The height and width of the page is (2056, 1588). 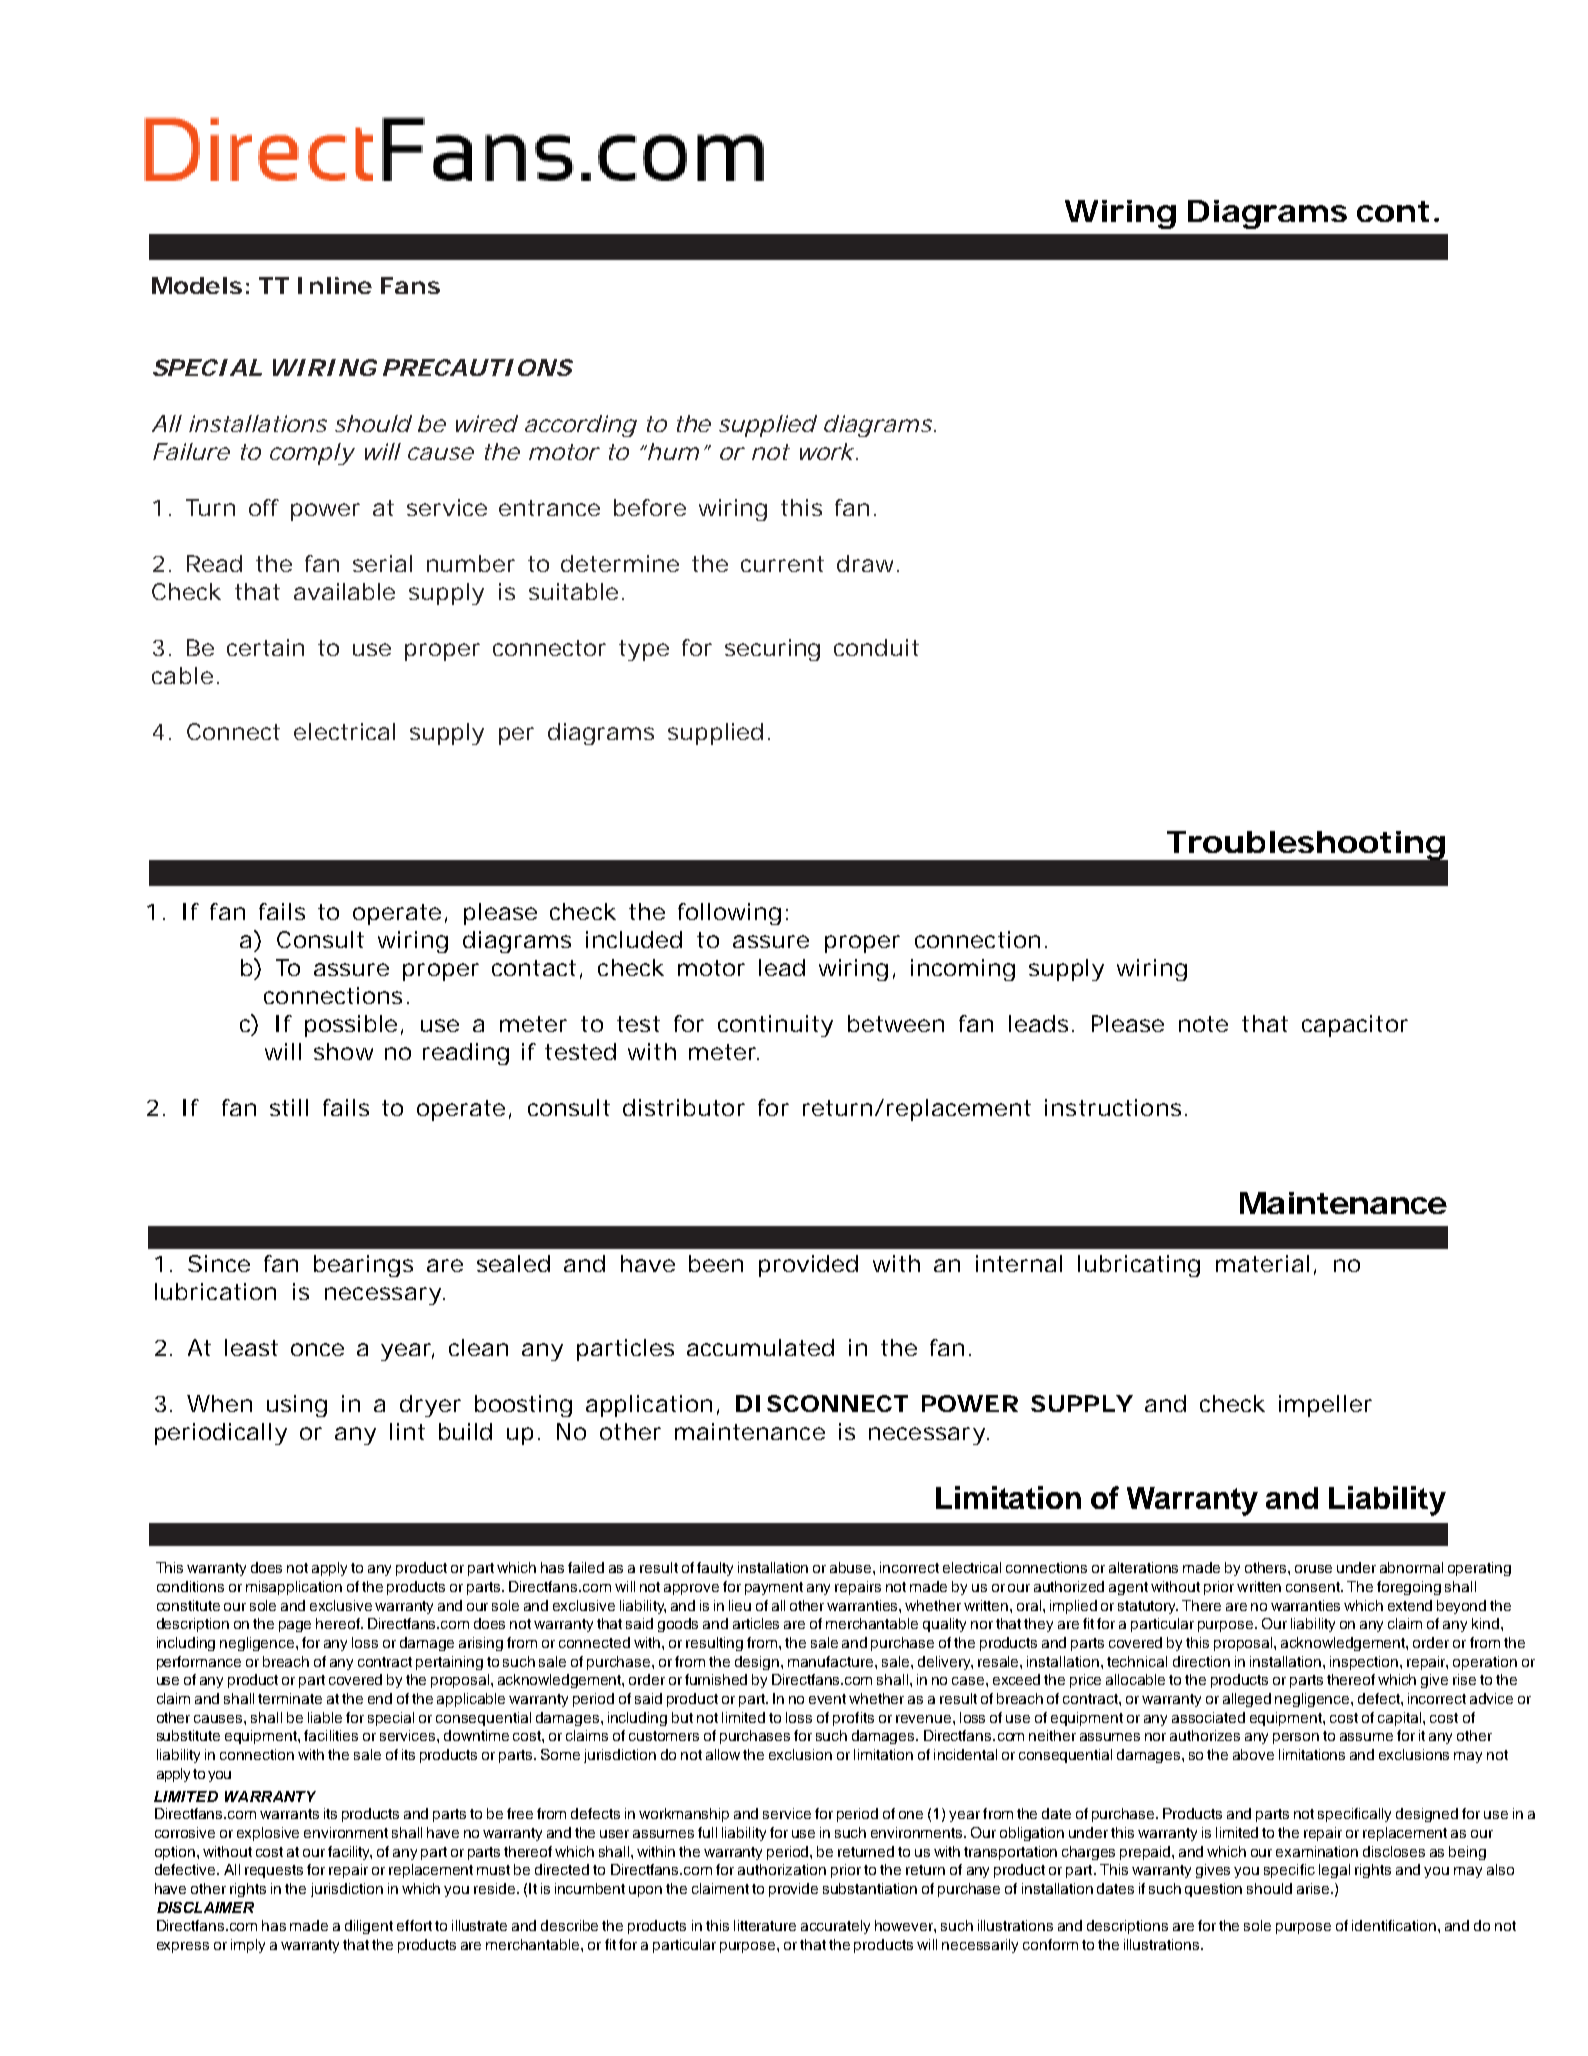 What do you see at coordinates (335, 285) in the page?
I see `Inline` at bounding box center [335, 285].
